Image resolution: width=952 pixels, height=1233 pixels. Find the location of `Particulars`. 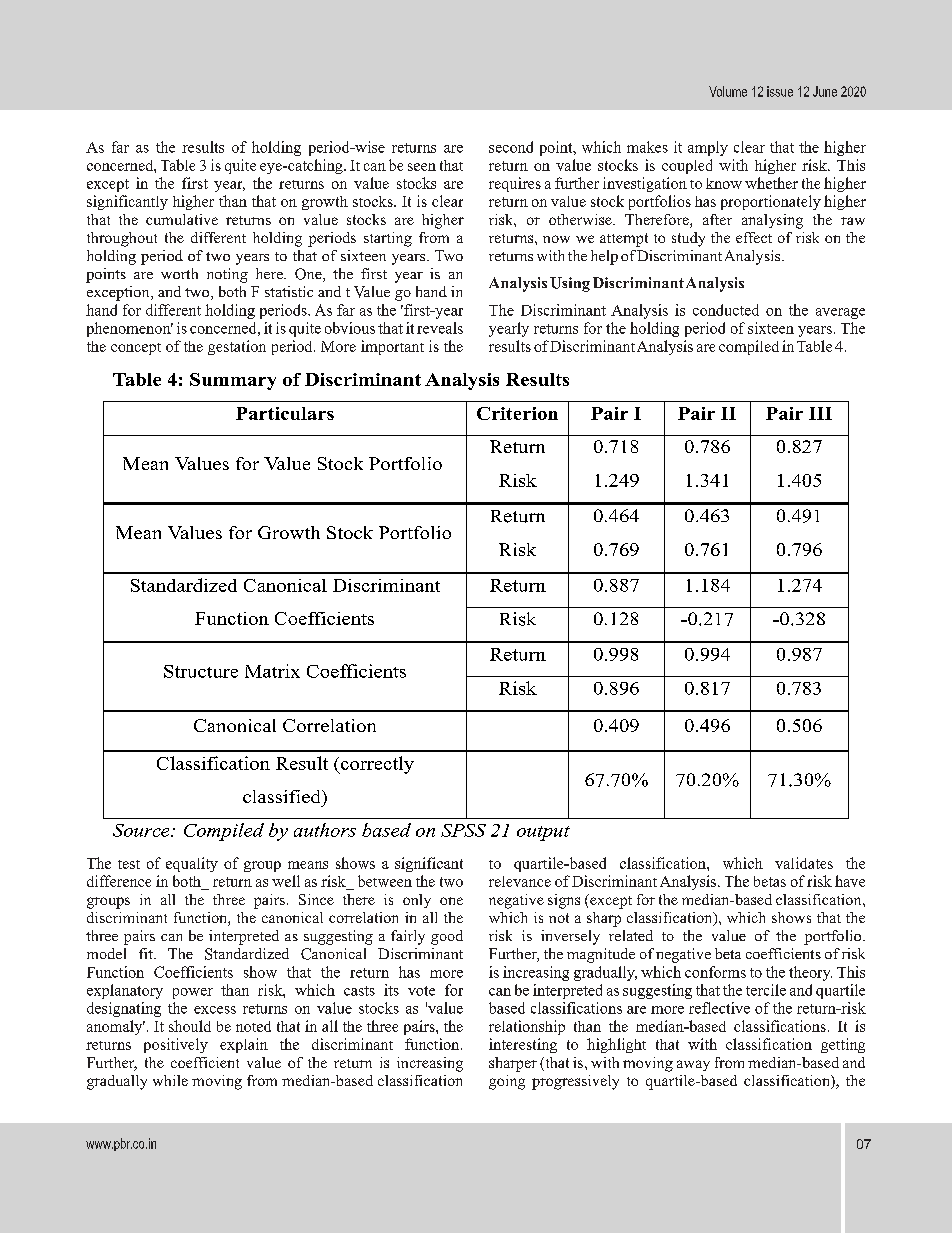

Particulars is located at coordinates (285, 413).
